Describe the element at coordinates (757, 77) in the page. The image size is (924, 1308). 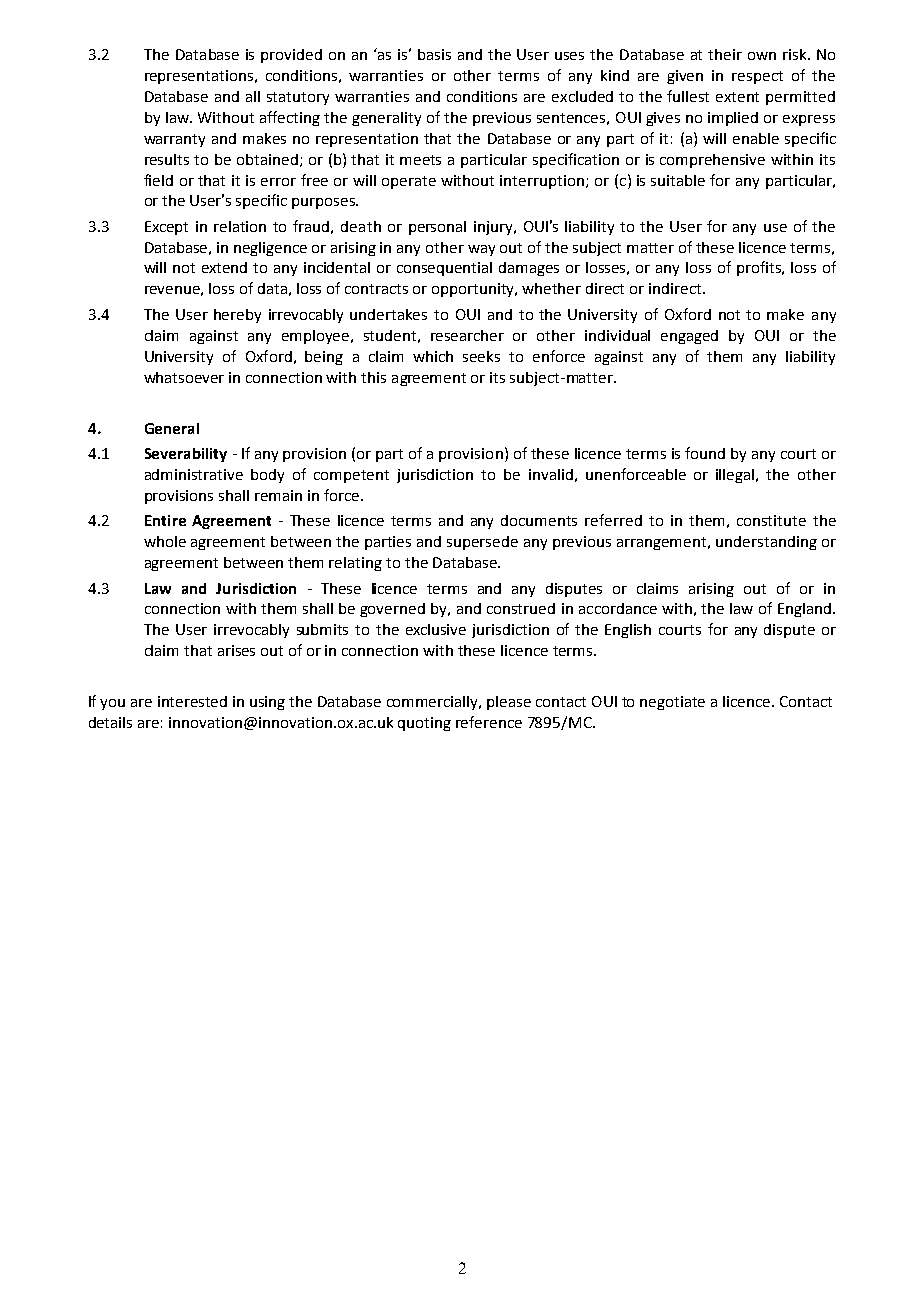
I see `respect` at that location.
